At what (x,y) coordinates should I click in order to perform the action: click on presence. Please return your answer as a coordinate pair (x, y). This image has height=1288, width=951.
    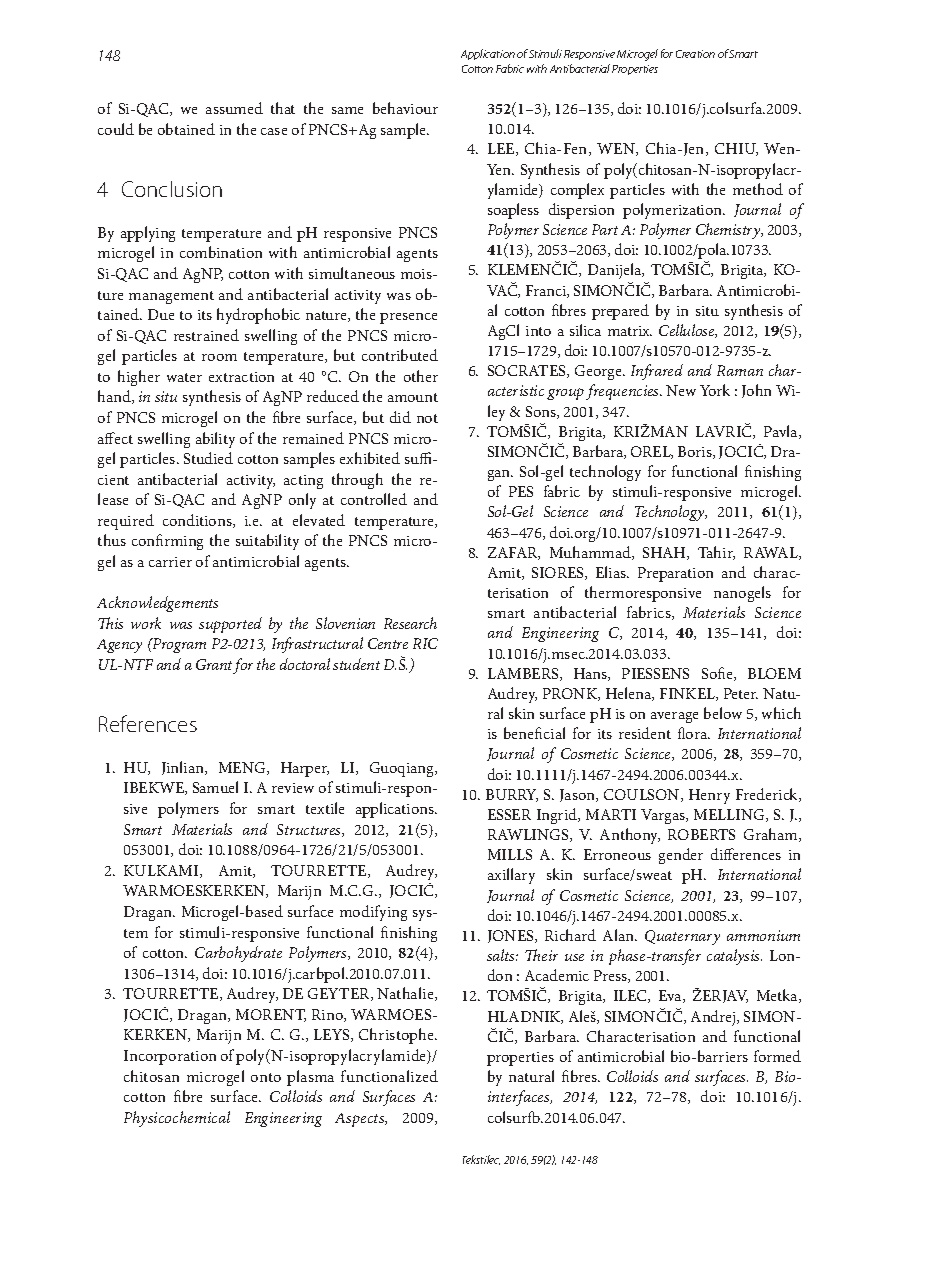
    Looking at the image, I should click on (408, 318).
